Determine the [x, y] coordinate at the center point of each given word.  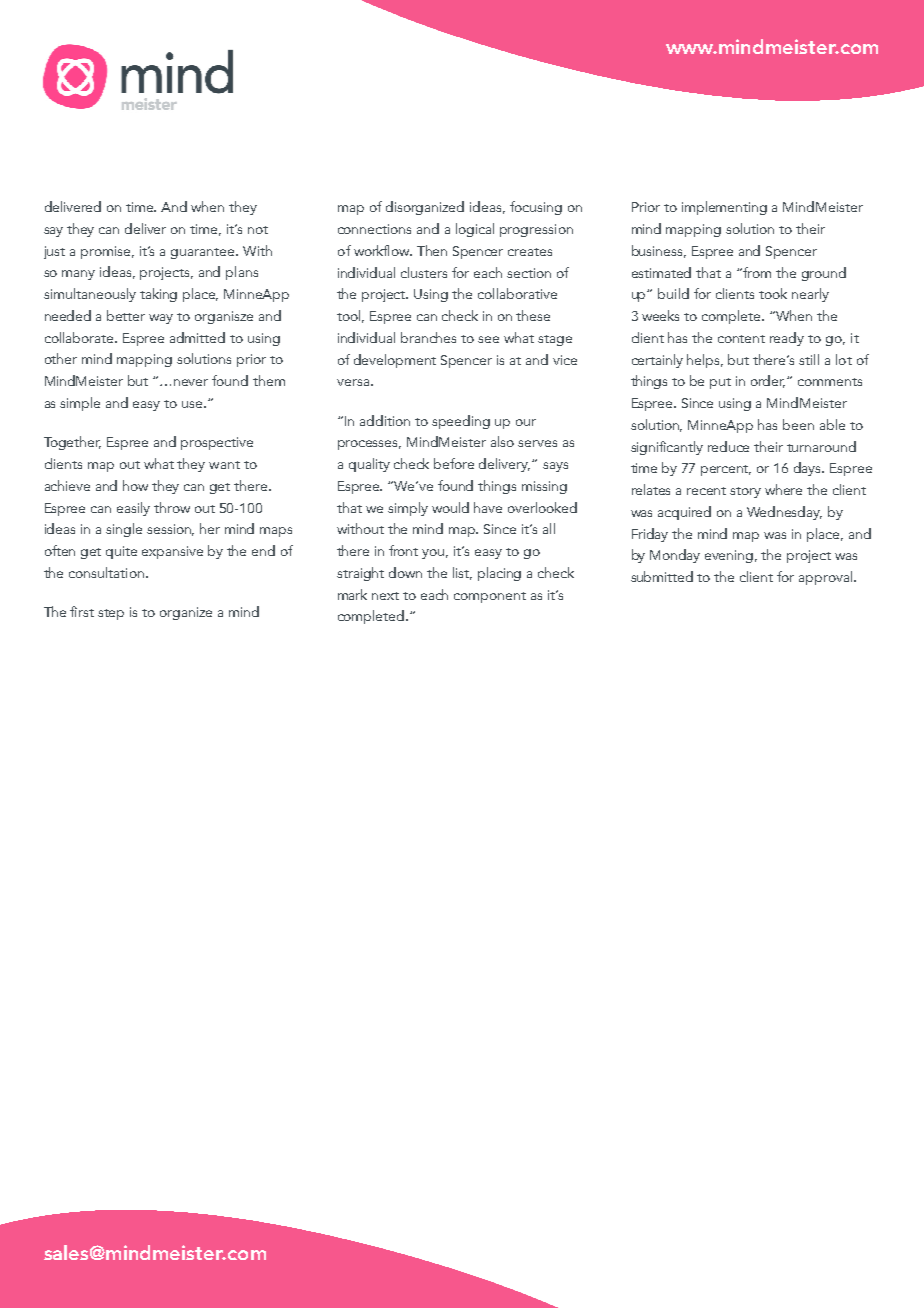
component [490, 597]
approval [827, 578]
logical [475, 230]
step [111, 614]
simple [80, 404]
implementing [724, 208]
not [258, 230]
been [798, 424]
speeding [461, 422]
